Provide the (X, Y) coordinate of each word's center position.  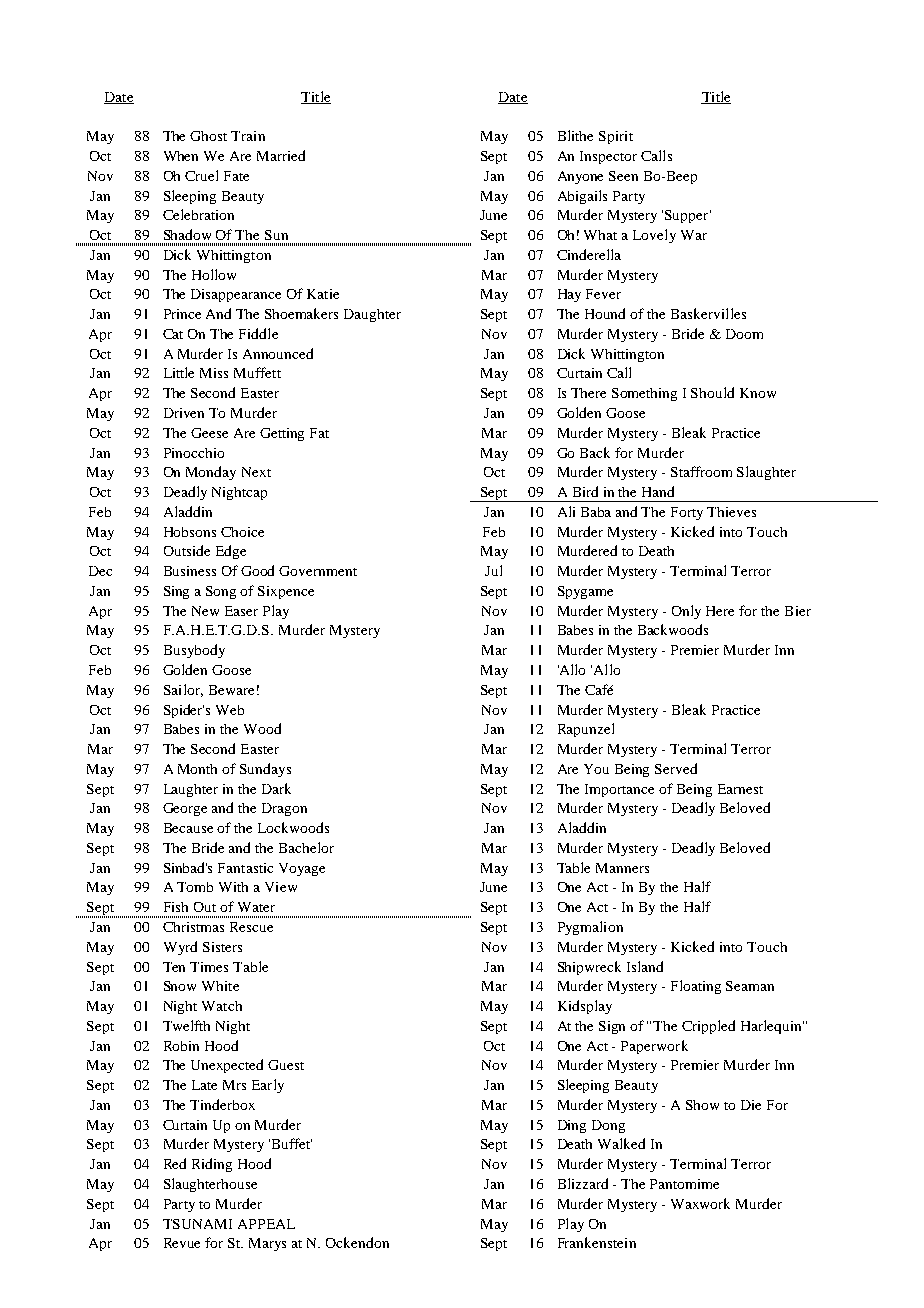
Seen (623, 176)
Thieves (731, 512)
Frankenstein (597, 1242)
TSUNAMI (197, 1224)
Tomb (195, 887)
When (181, 156)
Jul (493, 570)
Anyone (580, 177)
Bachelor (306, 847)
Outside (187, 550)
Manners (622, 868)
